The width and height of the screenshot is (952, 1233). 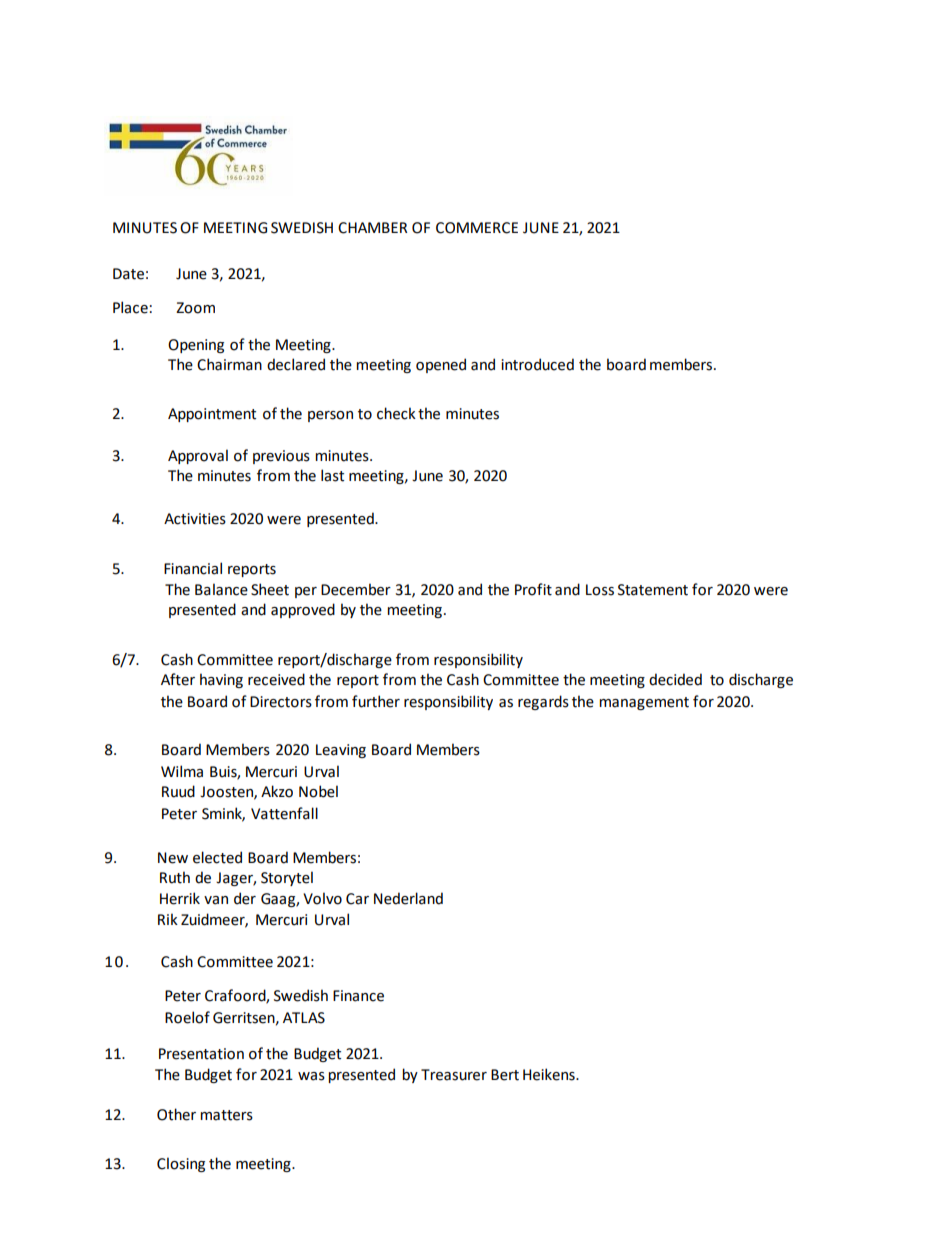 I want to click on Loss, so click(x=600, y=590).
